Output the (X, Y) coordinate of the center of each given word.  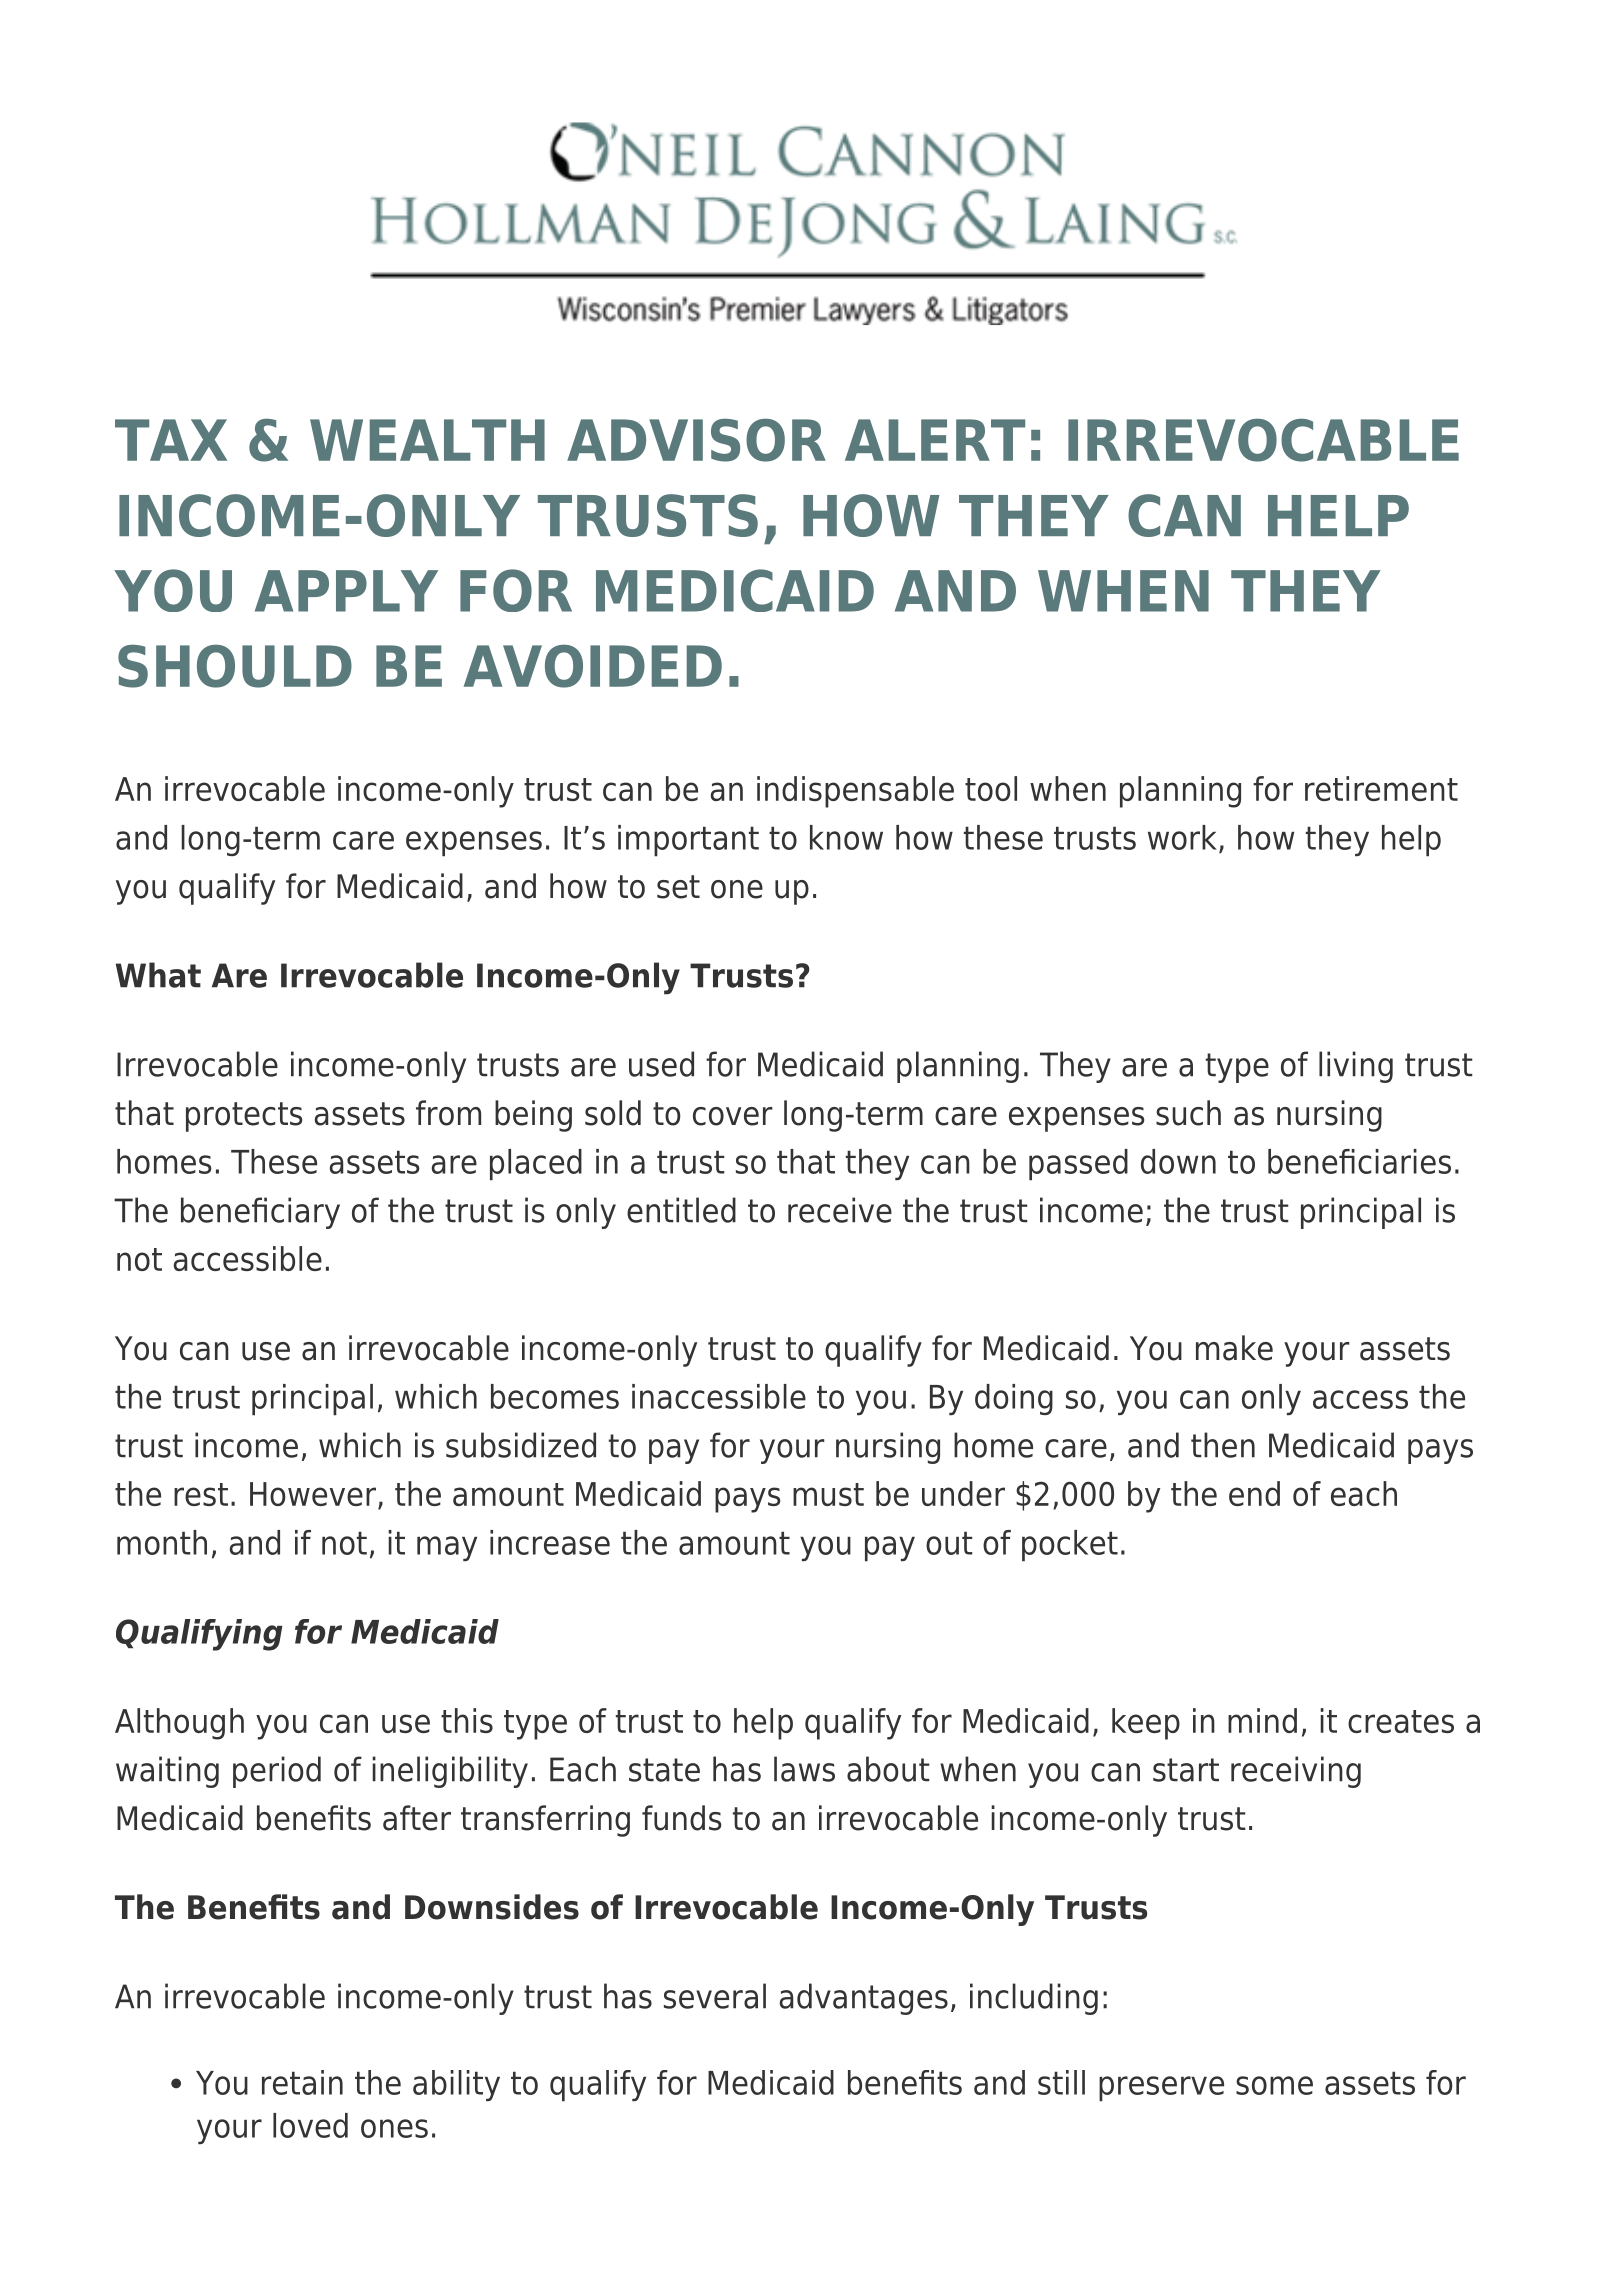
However (313, 1494)
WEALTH (427, 440)
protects (244, 1117)
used (661, 1064)
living (1356, 1067)
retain (302, 2082)
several (715, 1996)
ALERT (935, 440)
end (1254, 1493)
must (828, 1494)
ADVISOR (696, 440)
